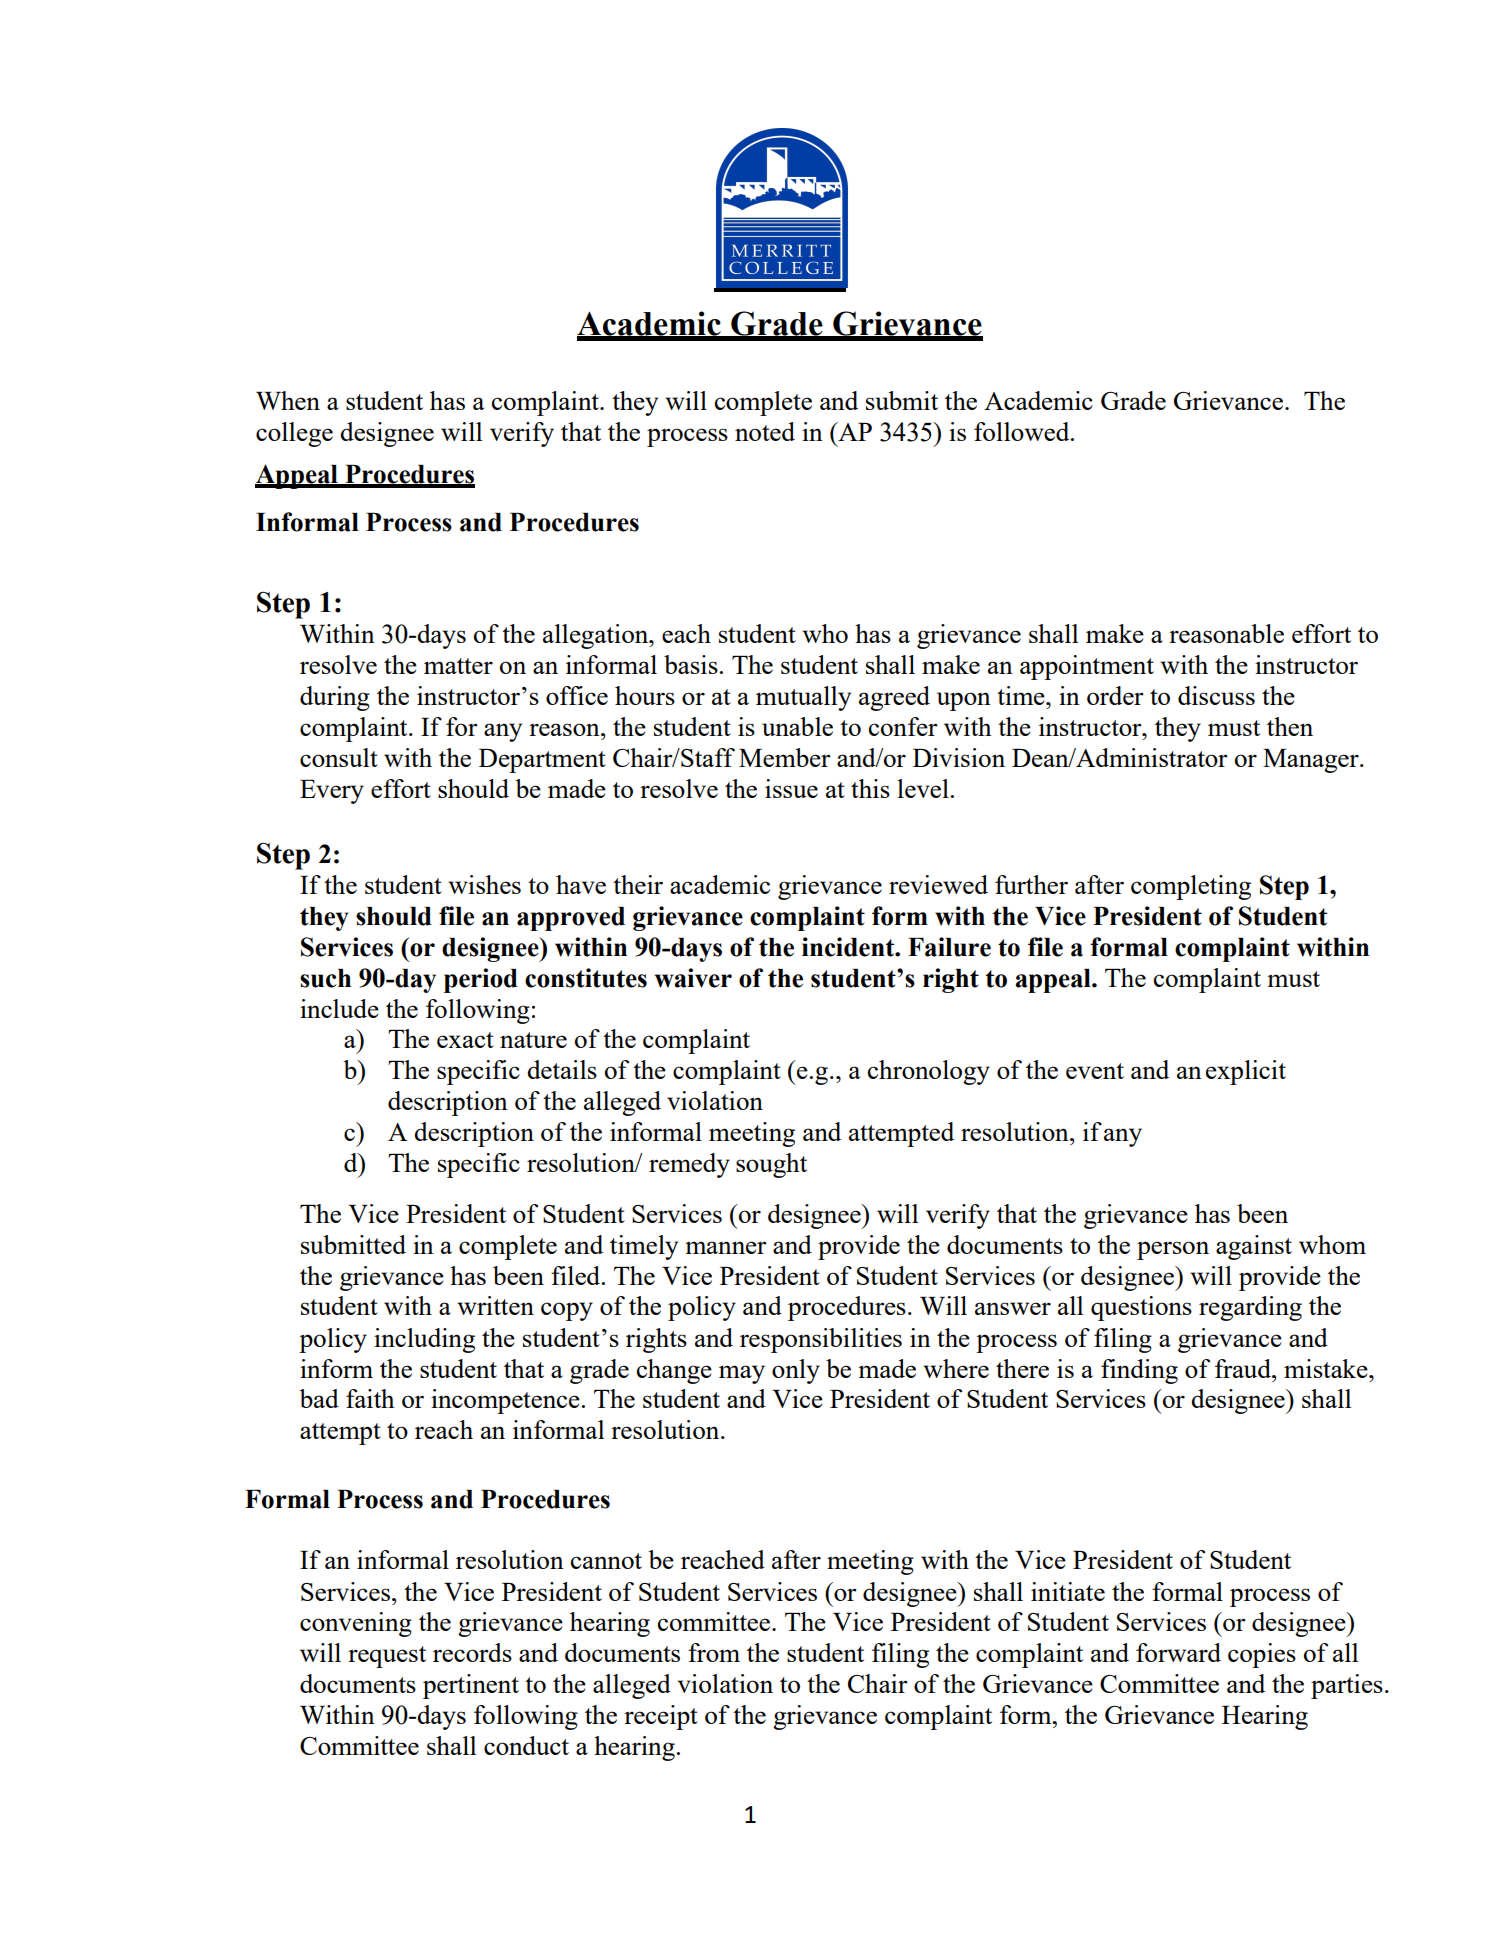  Describe the element at coordinates (791, 788) in the screenshot. I see `issue` at that location.
